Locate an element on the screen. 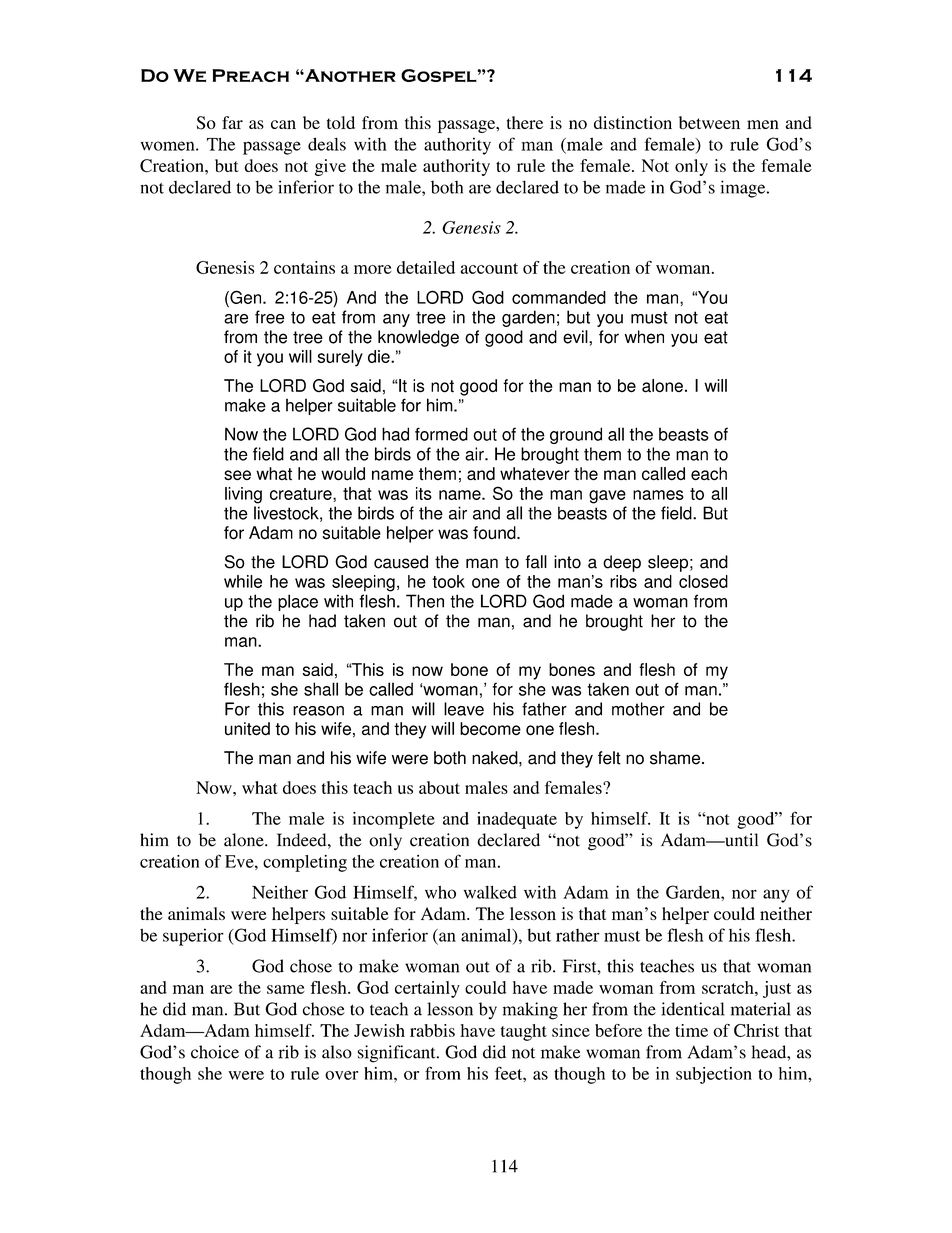 Image resolution: width=952 pixels, height=1233 pixels. knowledge is located at coordinates (418, 338).
